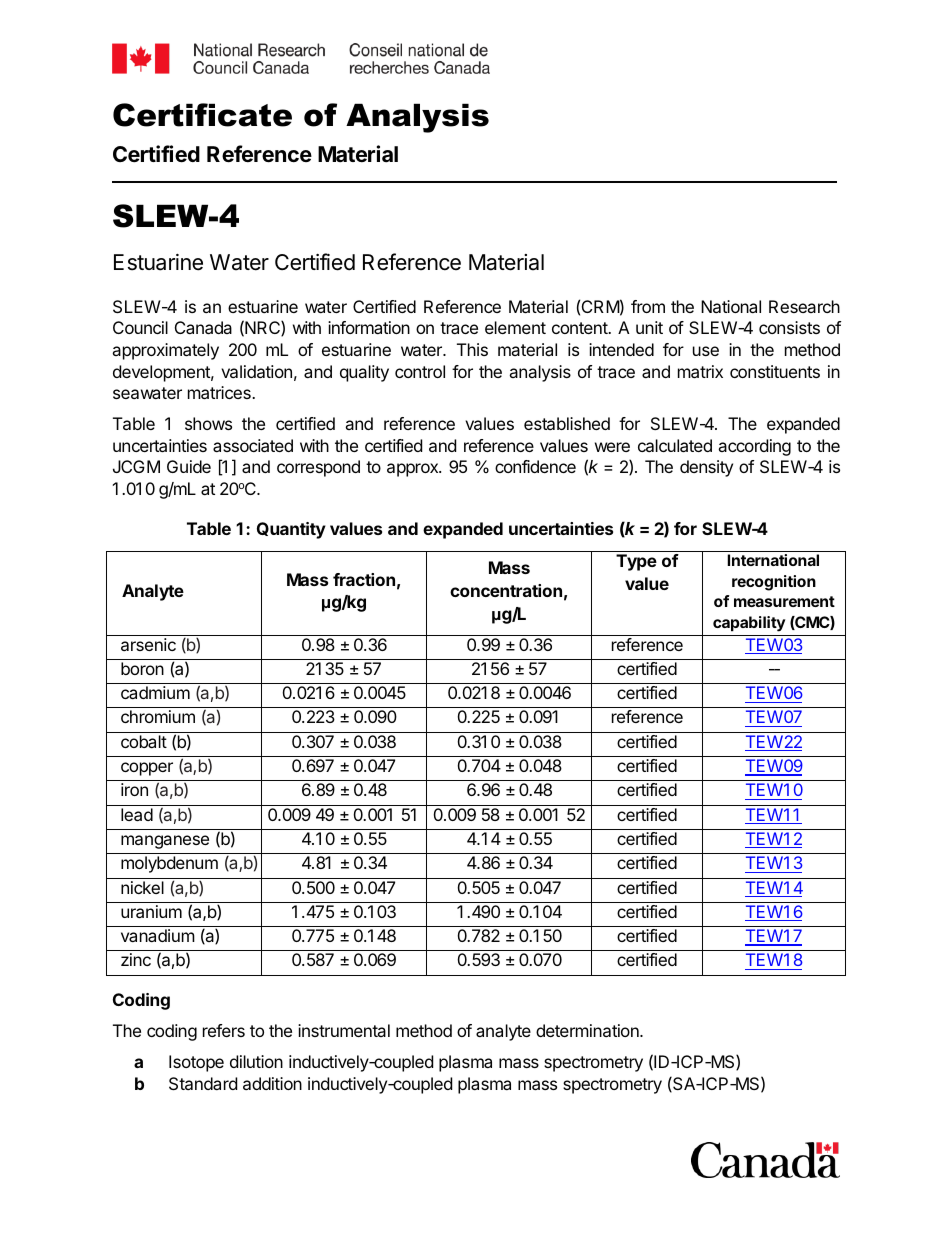 This page has width=952, height=1233. I want to click on element, so click(515, 327).
